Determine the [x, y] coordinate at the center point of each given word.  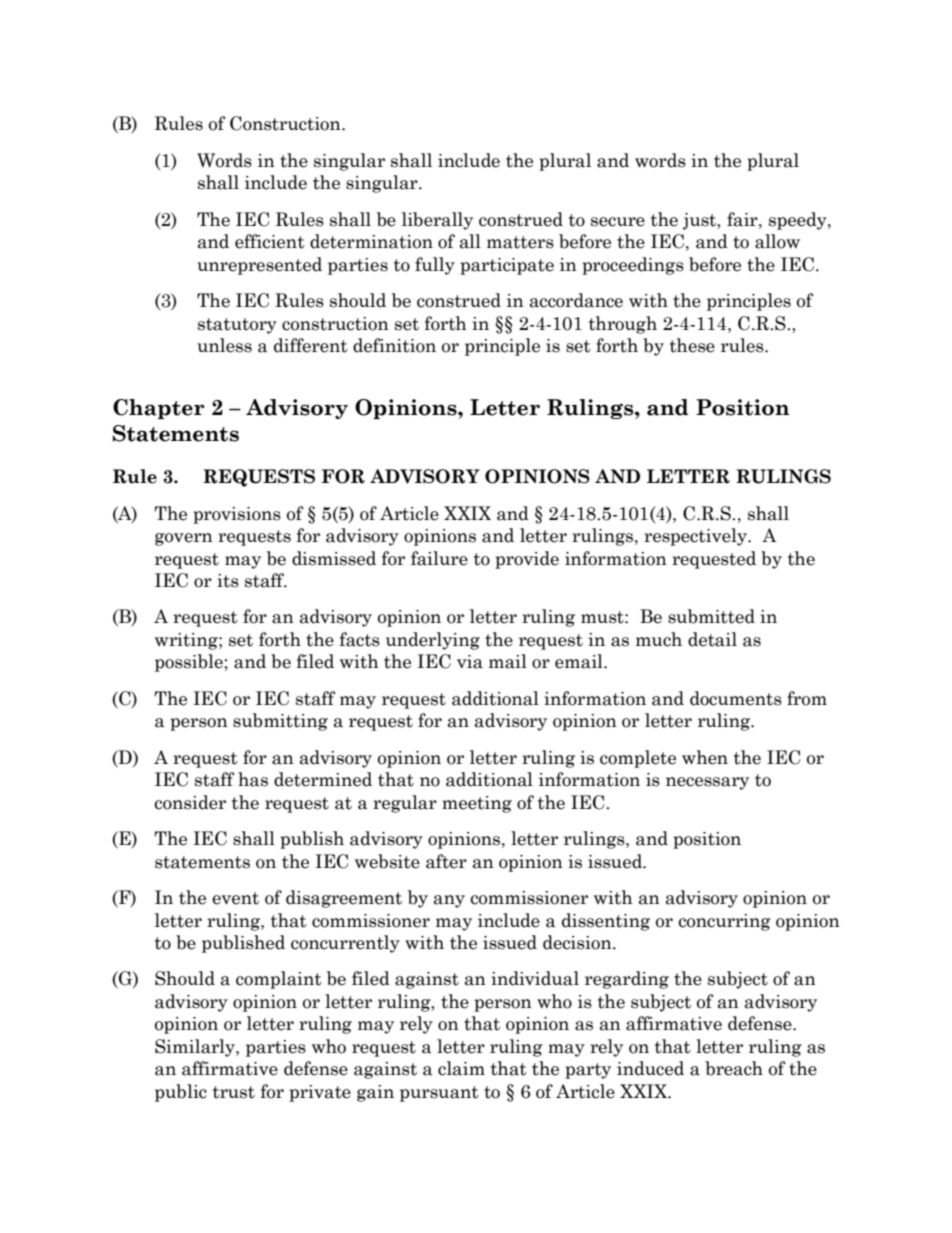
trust [234, 1092]
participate [507, 266]
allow [777, 241]
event [235, 898]
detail [712, 639]
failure [439, 558]
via [470, 662]
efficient [270, 241]
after [446, 861]
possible [190, 663]
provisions [237, 515]
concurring [724, 922]
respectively [696, 537]
